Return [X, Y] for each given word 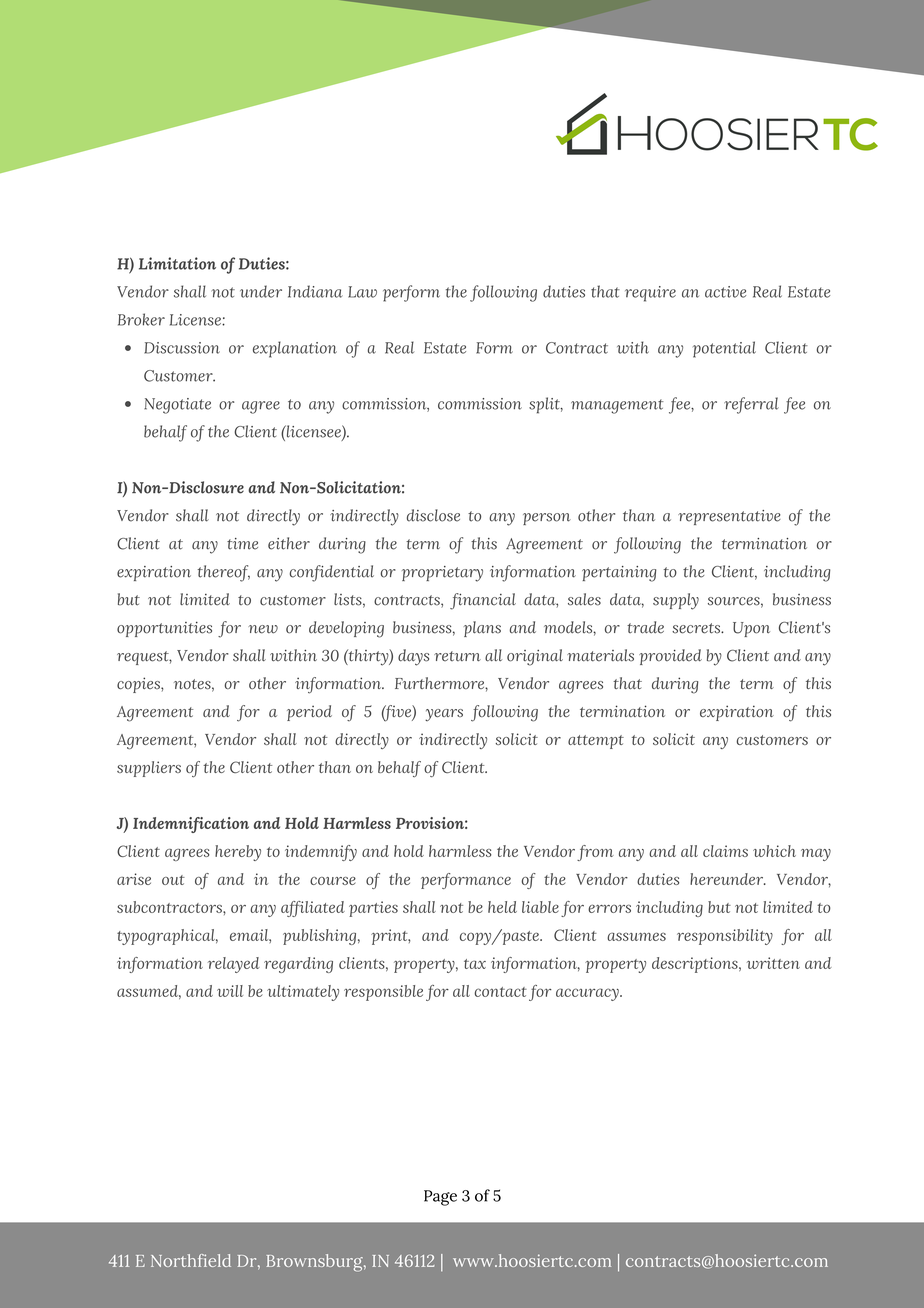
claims [725, 851]
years [444, 715]
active [725, 292]
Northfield [191, 1260]
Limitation [177, 263]
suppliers [149, 769]
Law [362, 292]
